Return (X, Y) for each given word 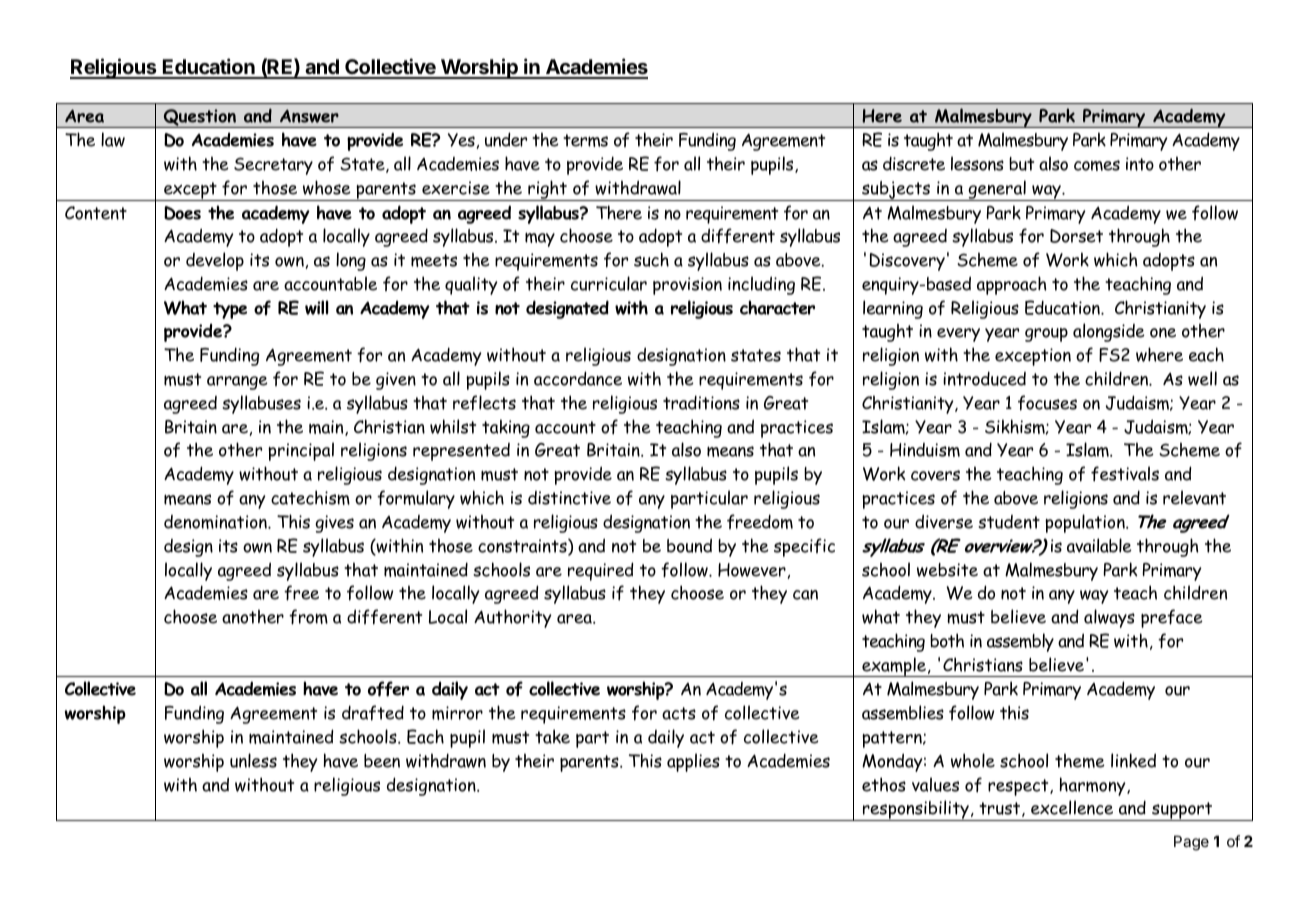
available (1099, 545)
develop (215, 261)
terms (585, 140)
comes (1097, 165)
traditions (701, 402)
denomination (216, 522)
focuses (1047, 403)
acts (679, 713)
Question (199, 118)
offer (388, 689)
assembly (1020, 642)
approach (1012, 285)
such (651, 259)
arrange (237, 383)
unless (253, 760)
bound (689, 545)
